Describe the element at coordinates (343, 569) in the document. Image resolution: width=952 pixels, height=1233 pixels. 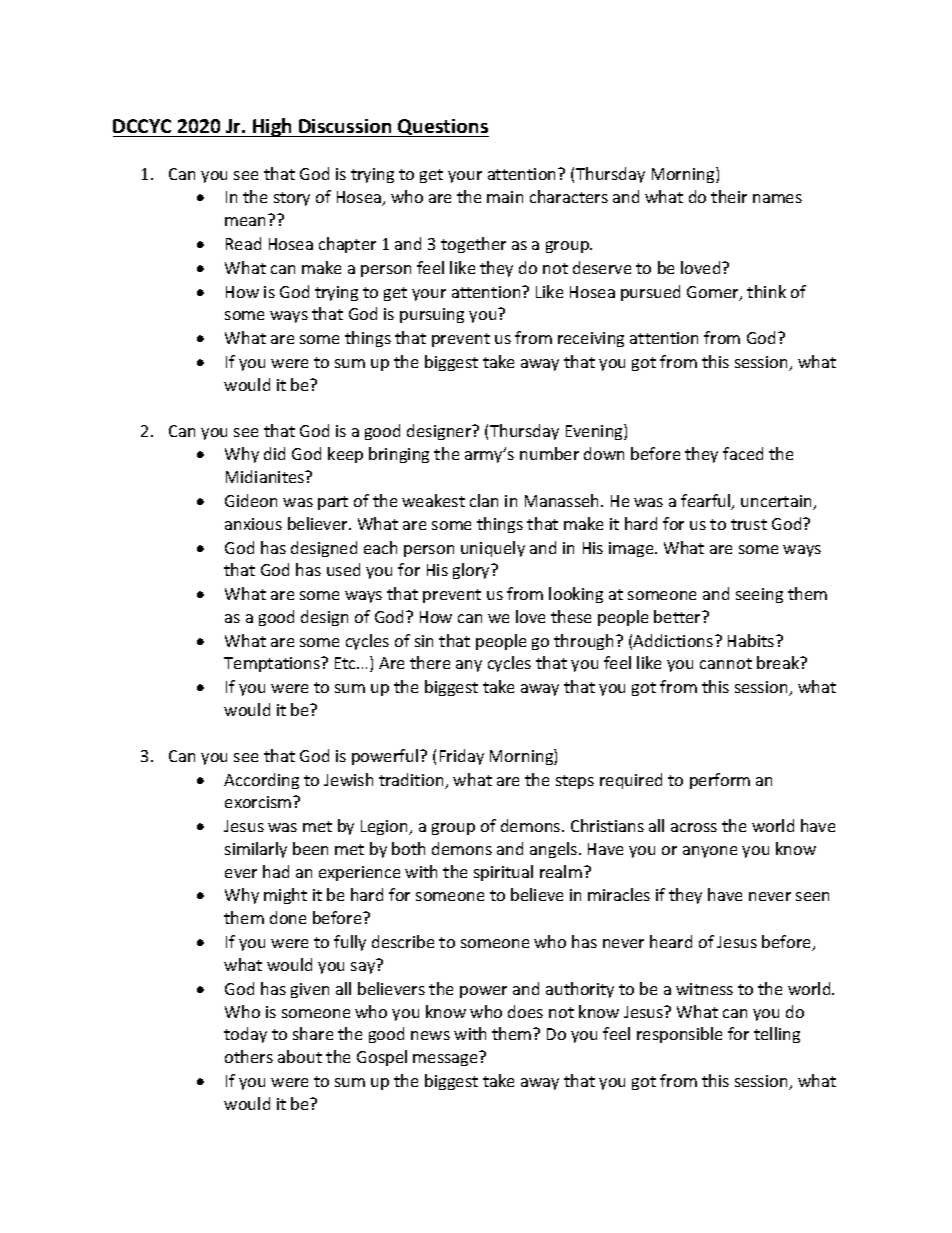
I see `used` at that location.
